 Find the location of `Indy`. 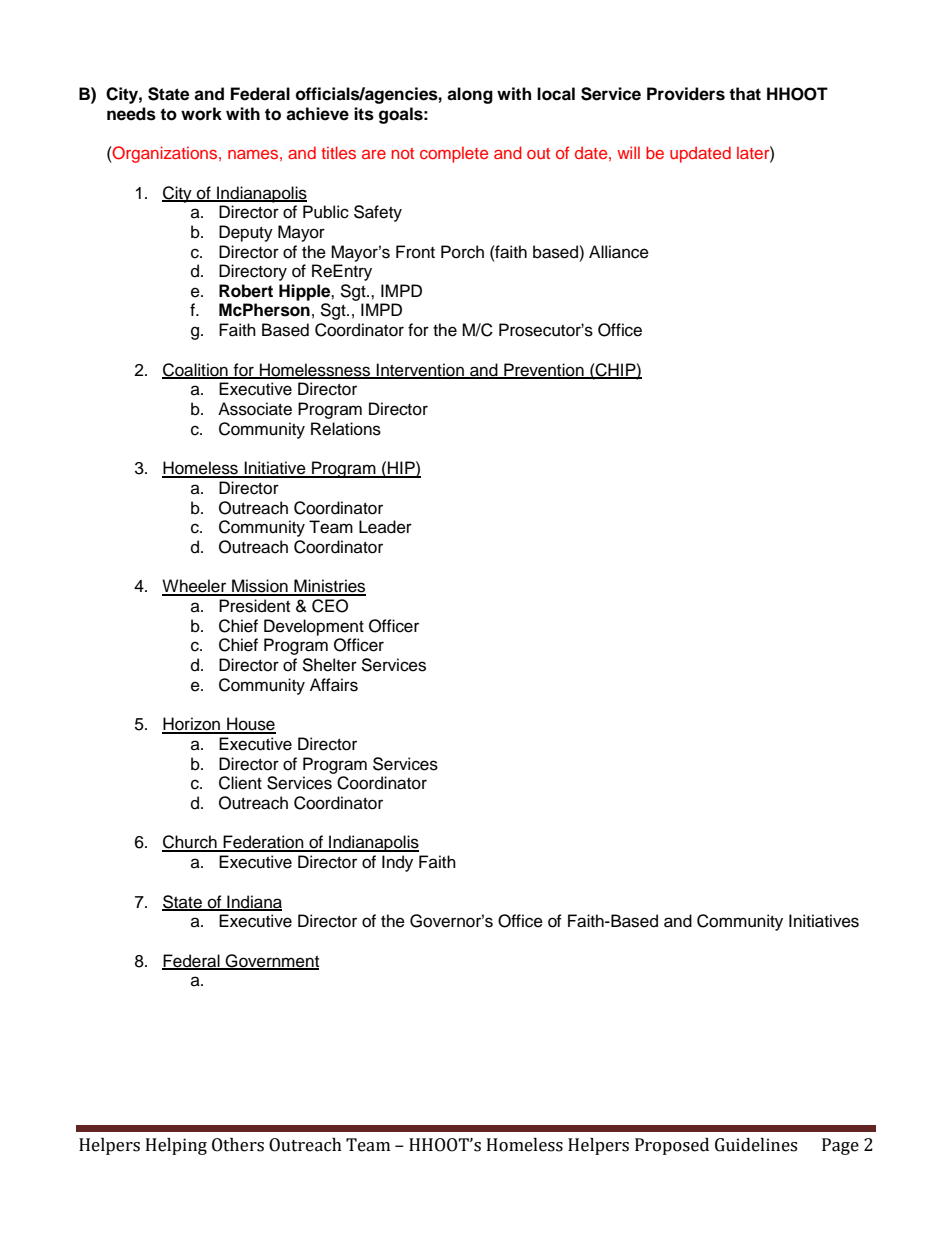

Indy is located at coordinates (397, 863).
